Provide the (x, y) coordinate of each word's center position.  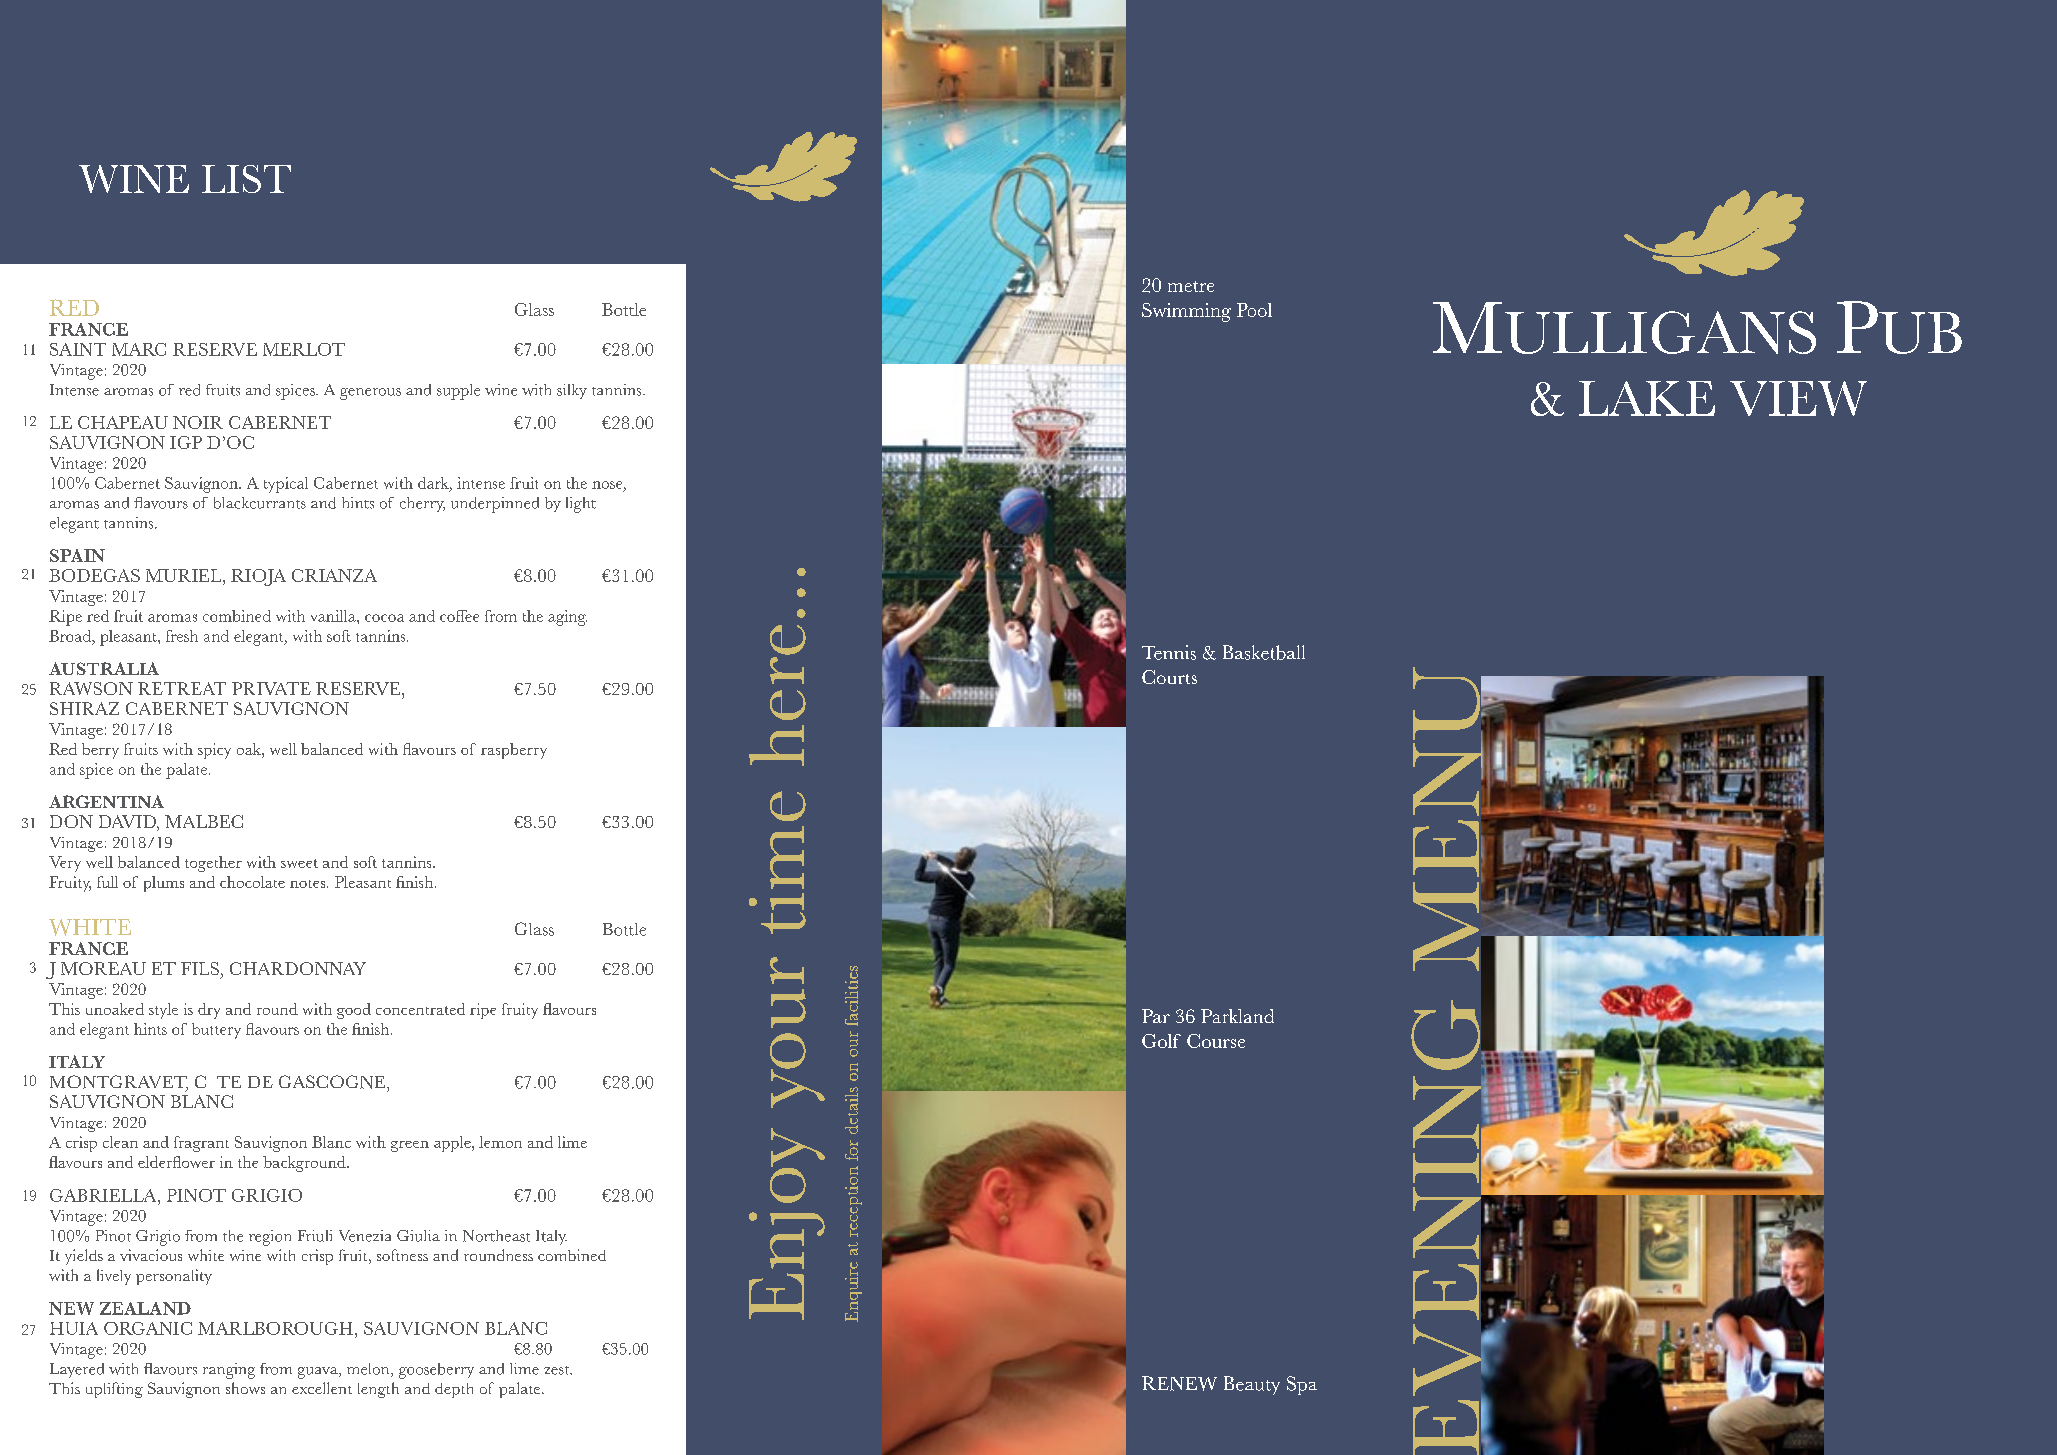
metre (1191, 286)
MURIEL (185, 575)
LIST (246, 179)
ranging (229, 1371)
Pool (1254, 310)
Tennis (1169, 652)
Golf (1161, 1041)
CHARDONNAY (298, 968)
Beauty (1252, 1385)
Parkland (1237, 1016)
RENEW (1179, 1383)
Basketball (1264, 652)
